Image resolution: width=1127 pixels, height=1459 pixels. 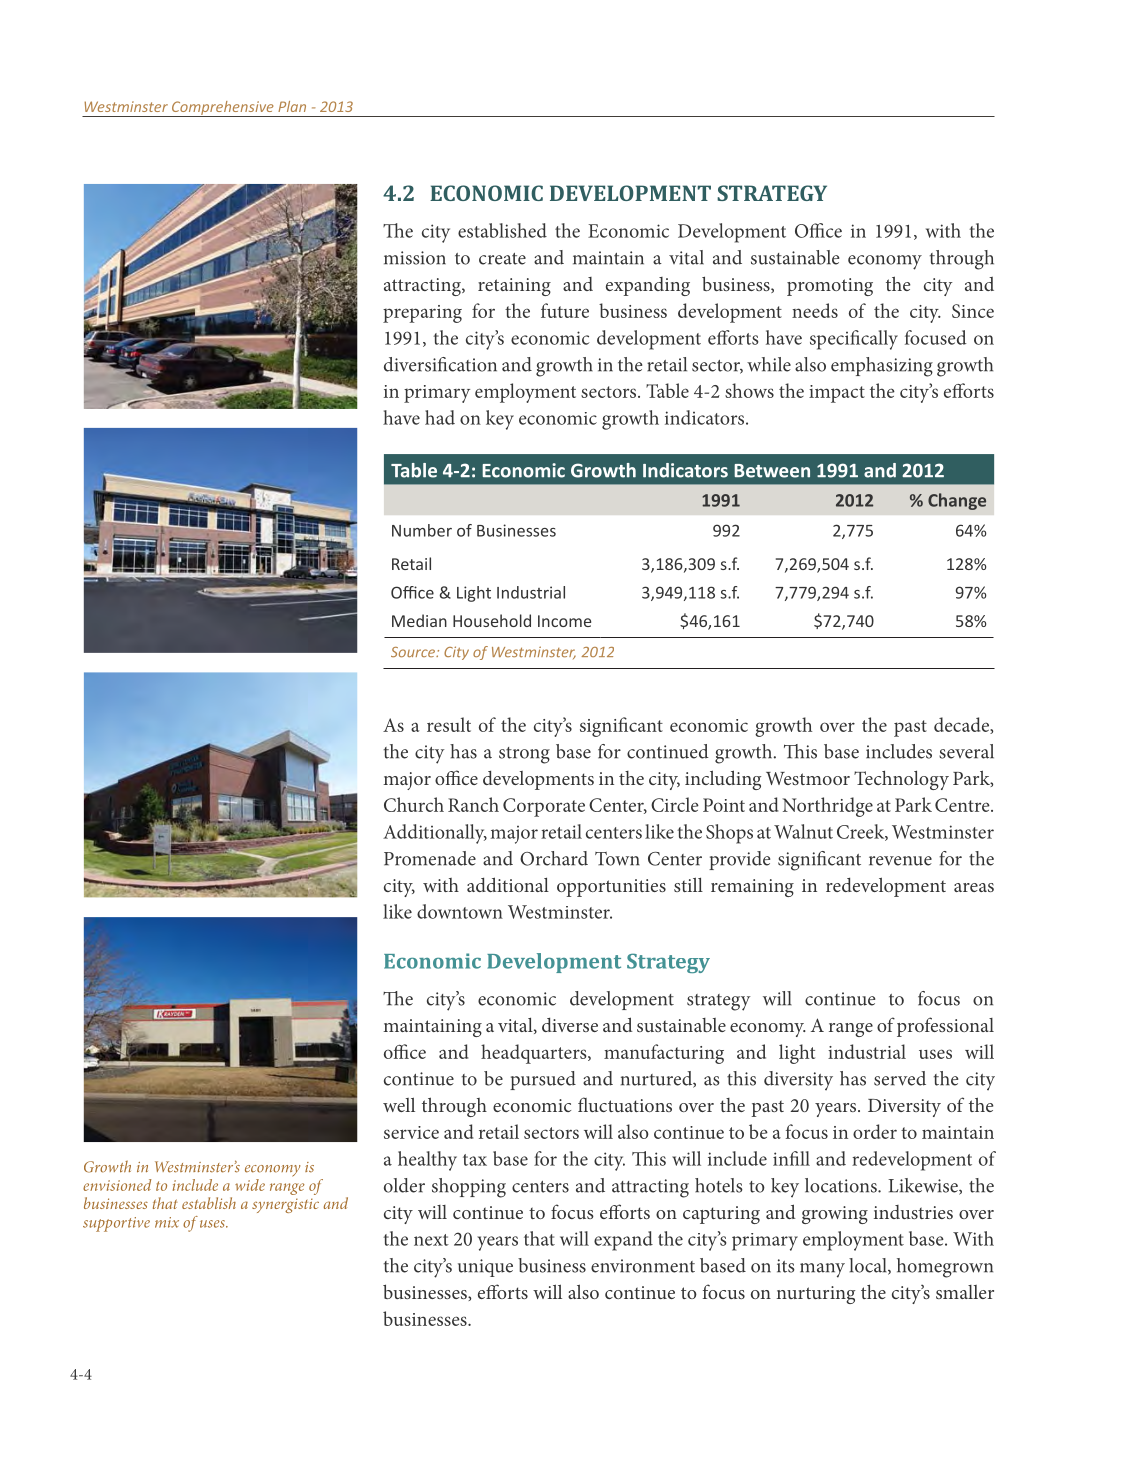 I want to click on mix, so click(x=167, y=1222).
